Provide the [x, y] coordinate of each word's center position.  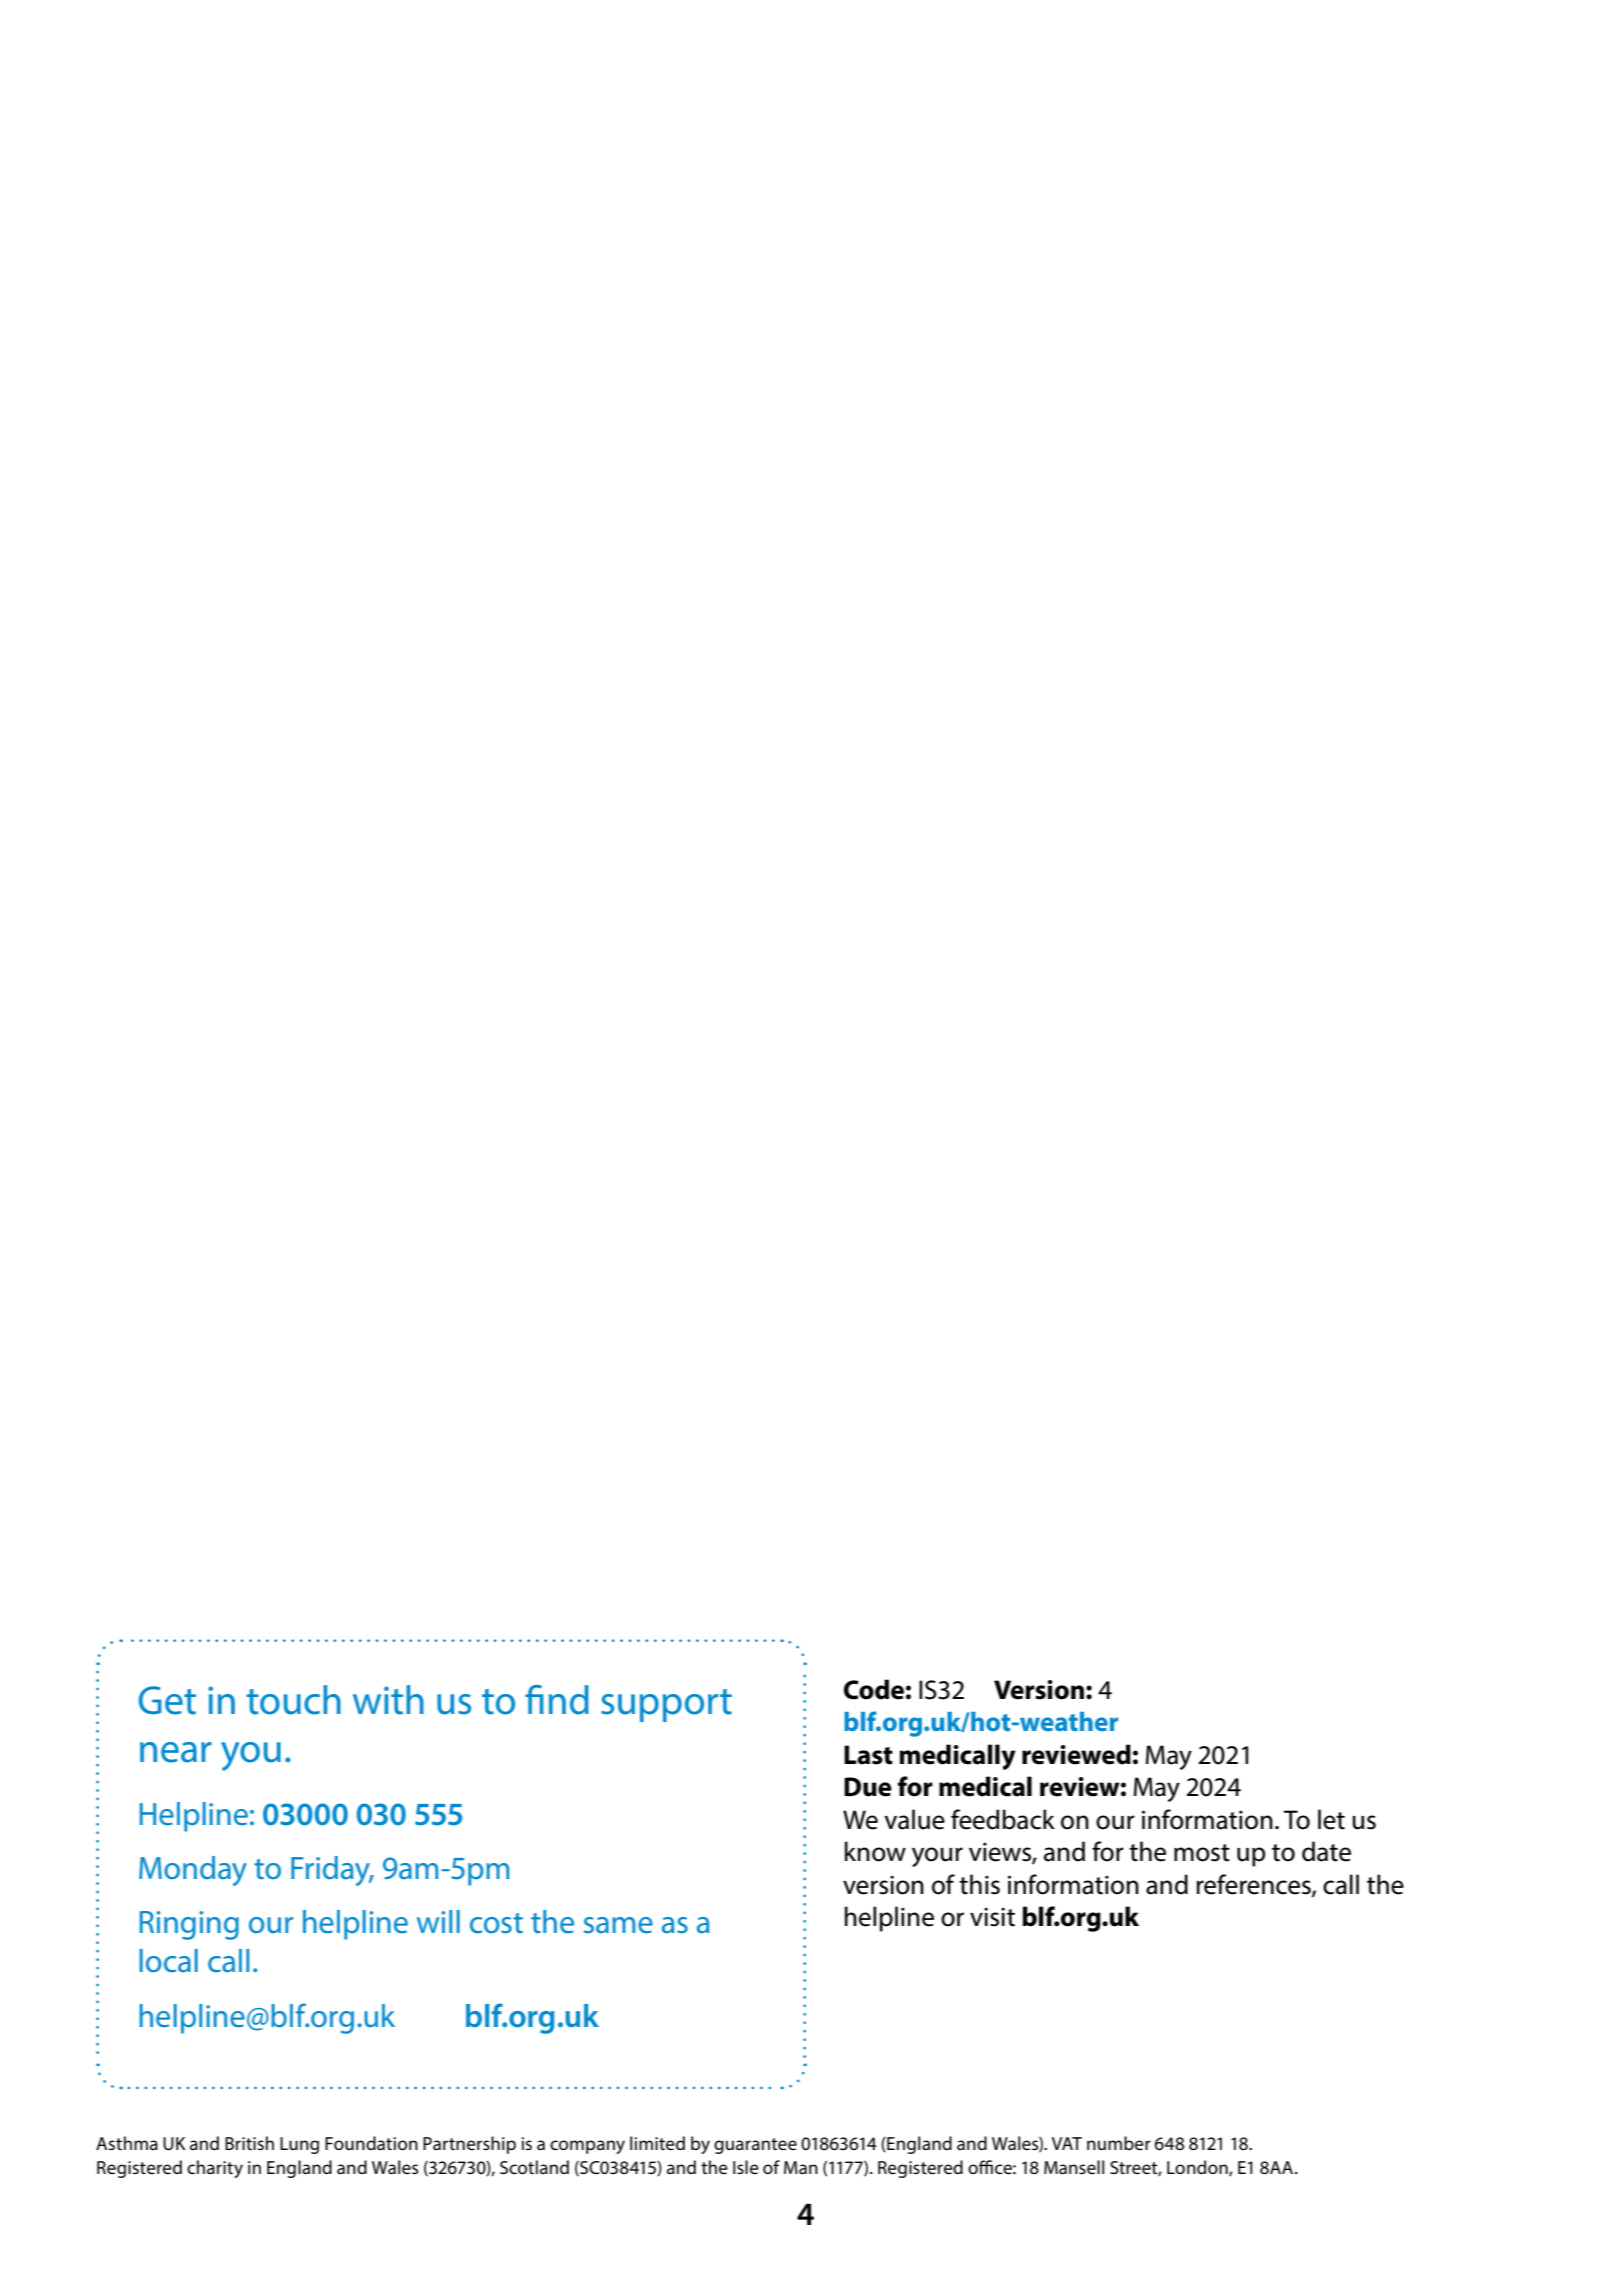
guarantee [755, 2146]
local [168, 1961]
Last [868, 1755]
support [666, 1705]
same [618, 1925]
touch [294, 1700]
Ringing [189, 1925]
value [914, 1819]
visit [992, 1917]
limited [657, 2143]
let [1331, 1819]
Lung [299, 2145]
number [1119, 2143]
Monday [193, 1871]
